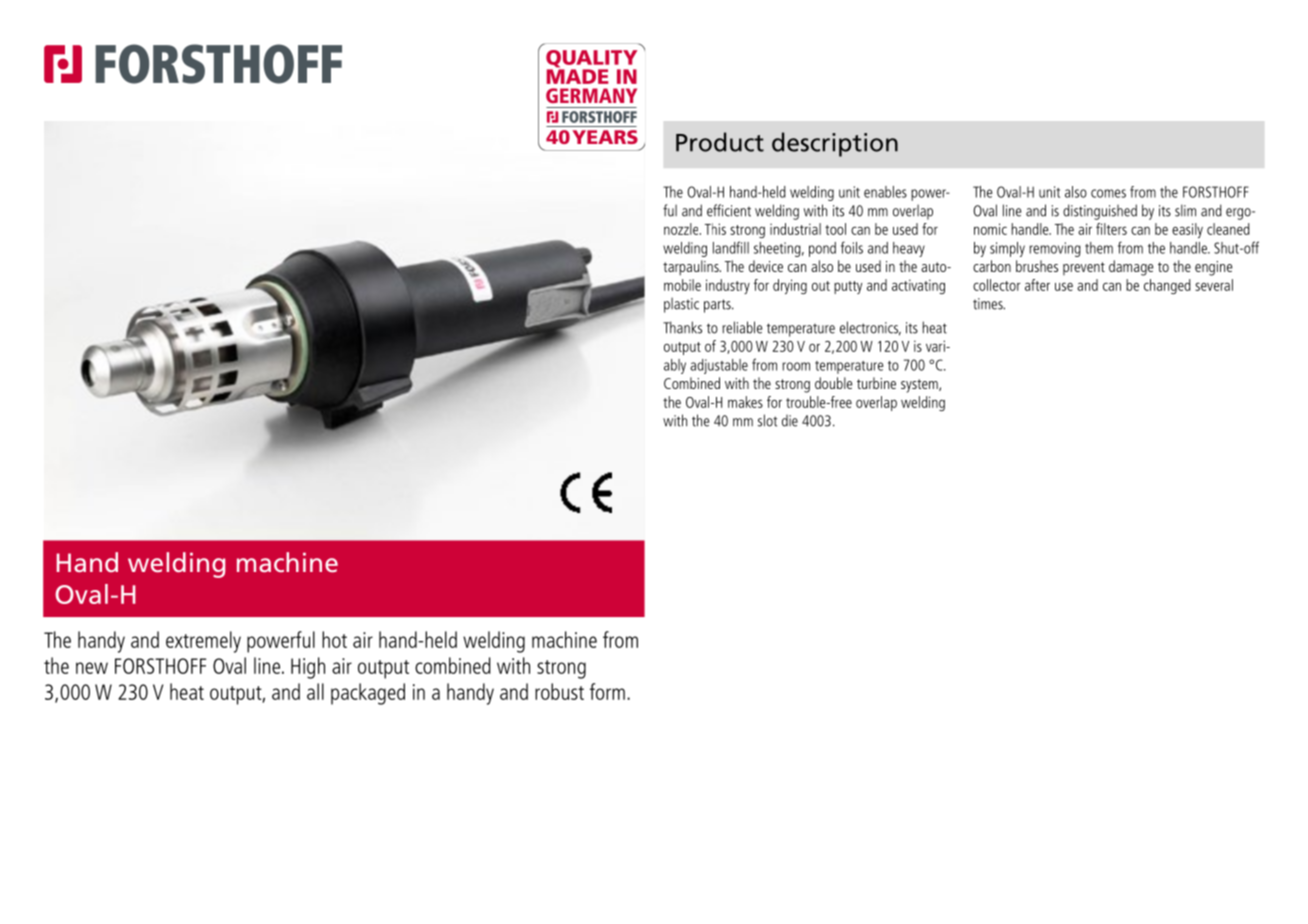 This document has width=1308, height=924. What do you see at coordinates (682, 327) in the document?
I see `Thanks` at bounding box center [682, 327].
